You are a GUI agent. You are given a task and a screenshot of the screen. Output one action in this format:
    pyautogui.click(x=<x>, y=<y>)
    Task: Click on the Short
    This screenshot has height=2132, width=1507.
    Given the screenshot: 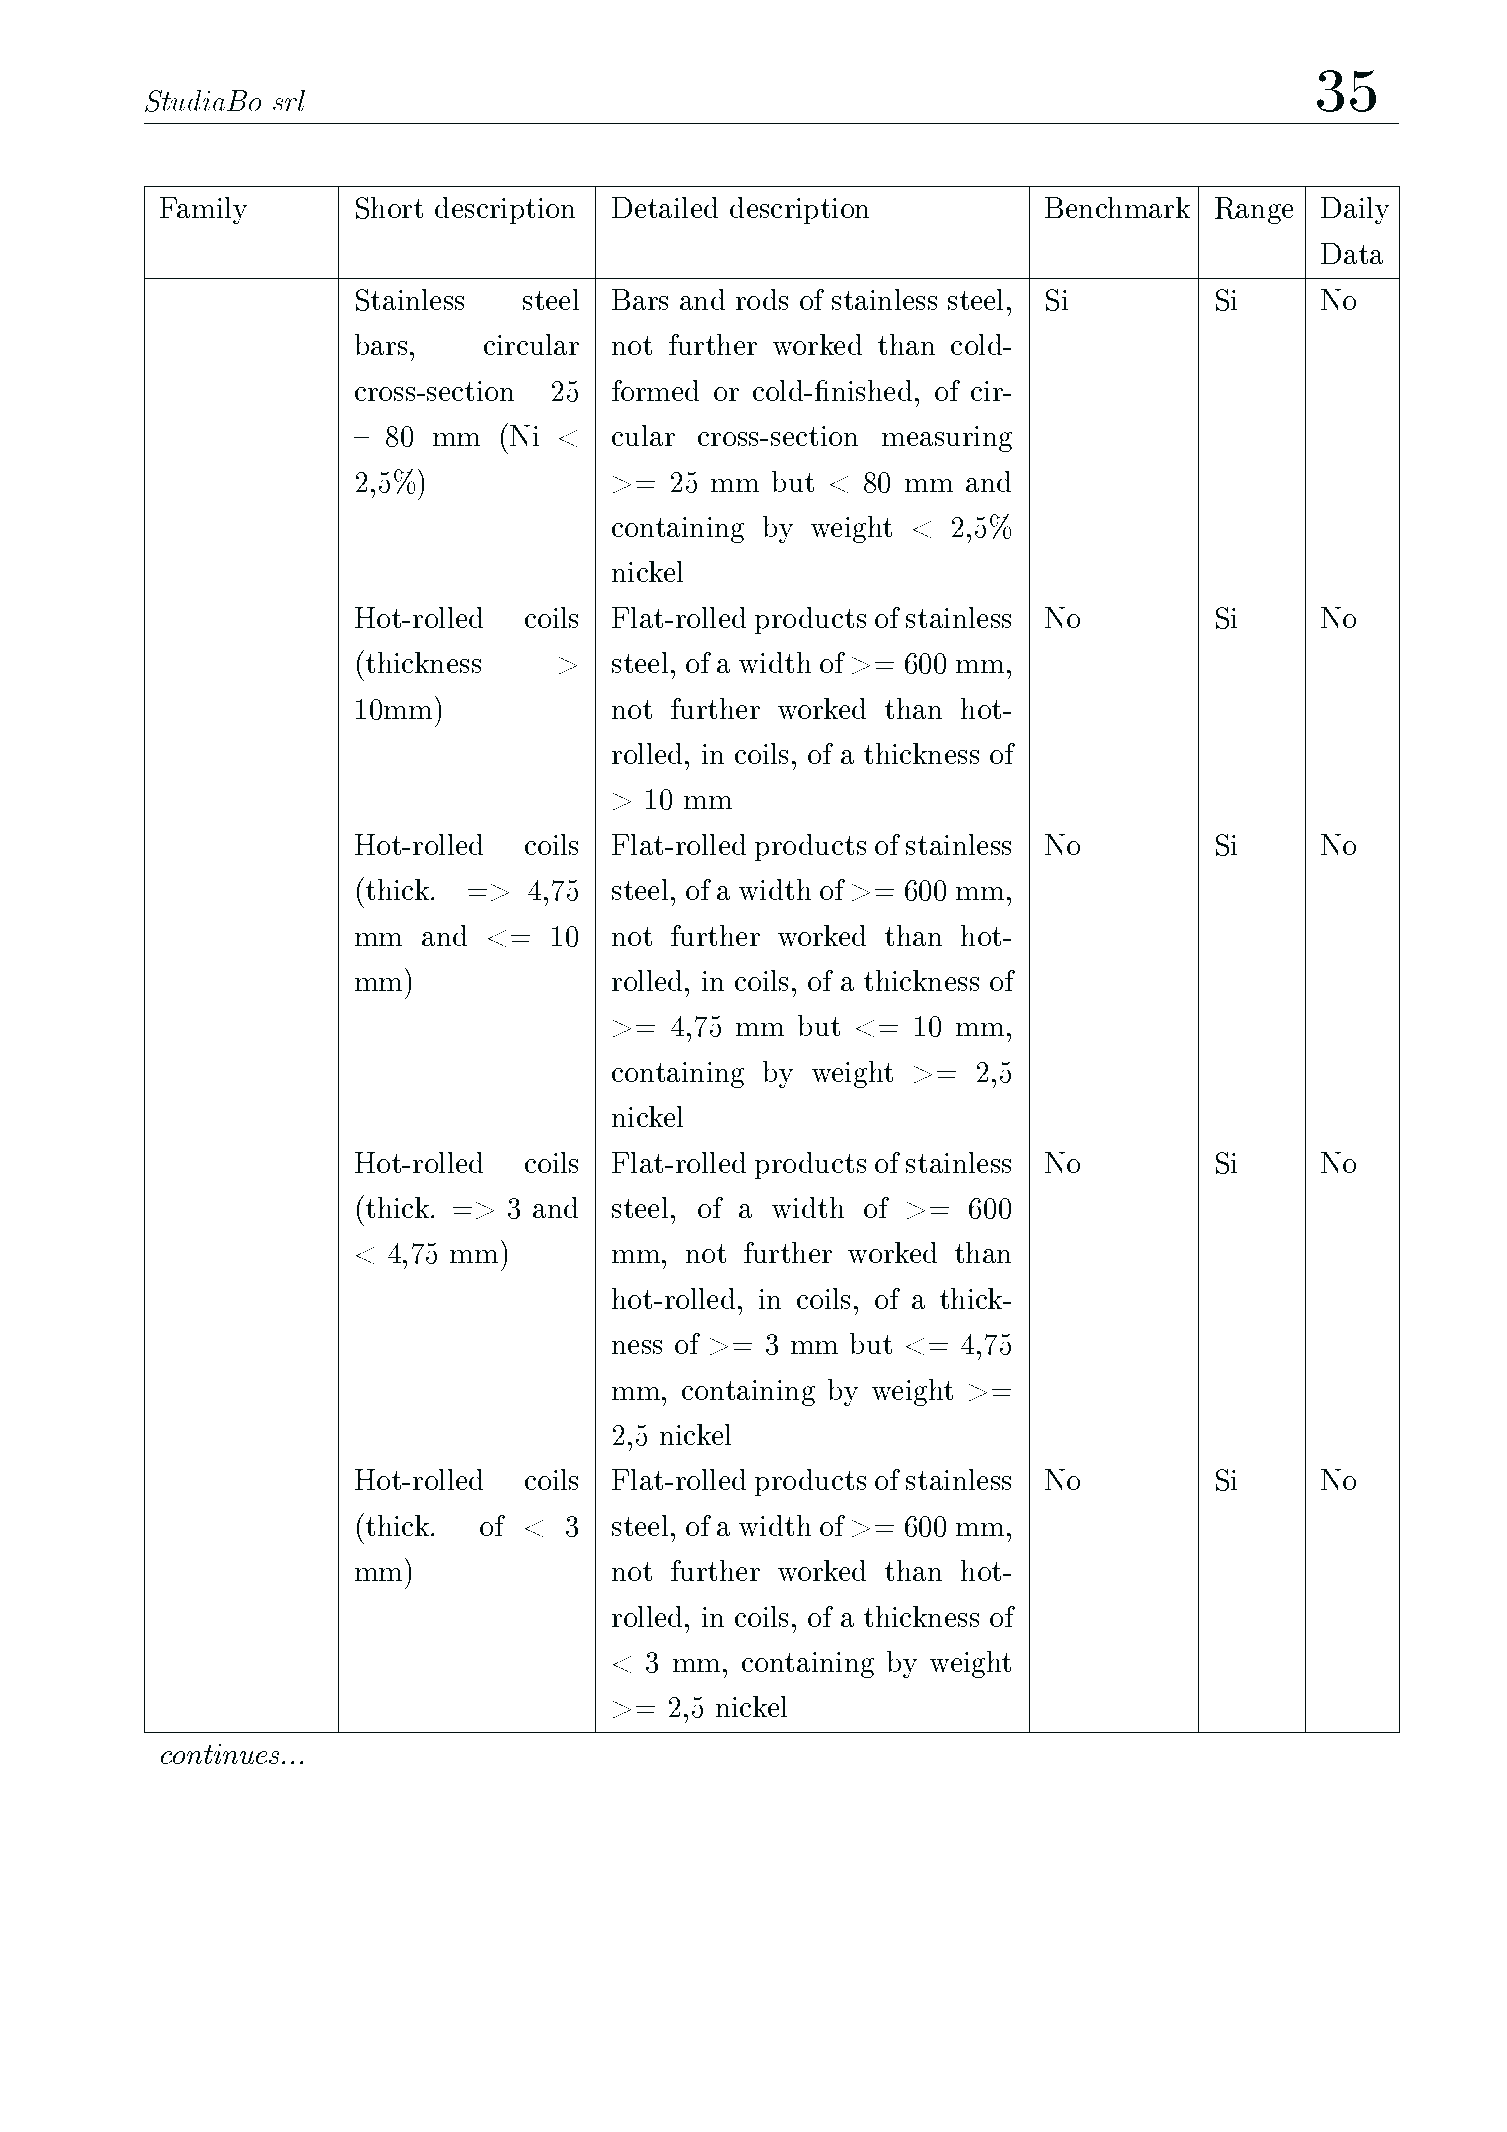 What is the action you would take?
    pyautogui.click(x=389, y=208)
